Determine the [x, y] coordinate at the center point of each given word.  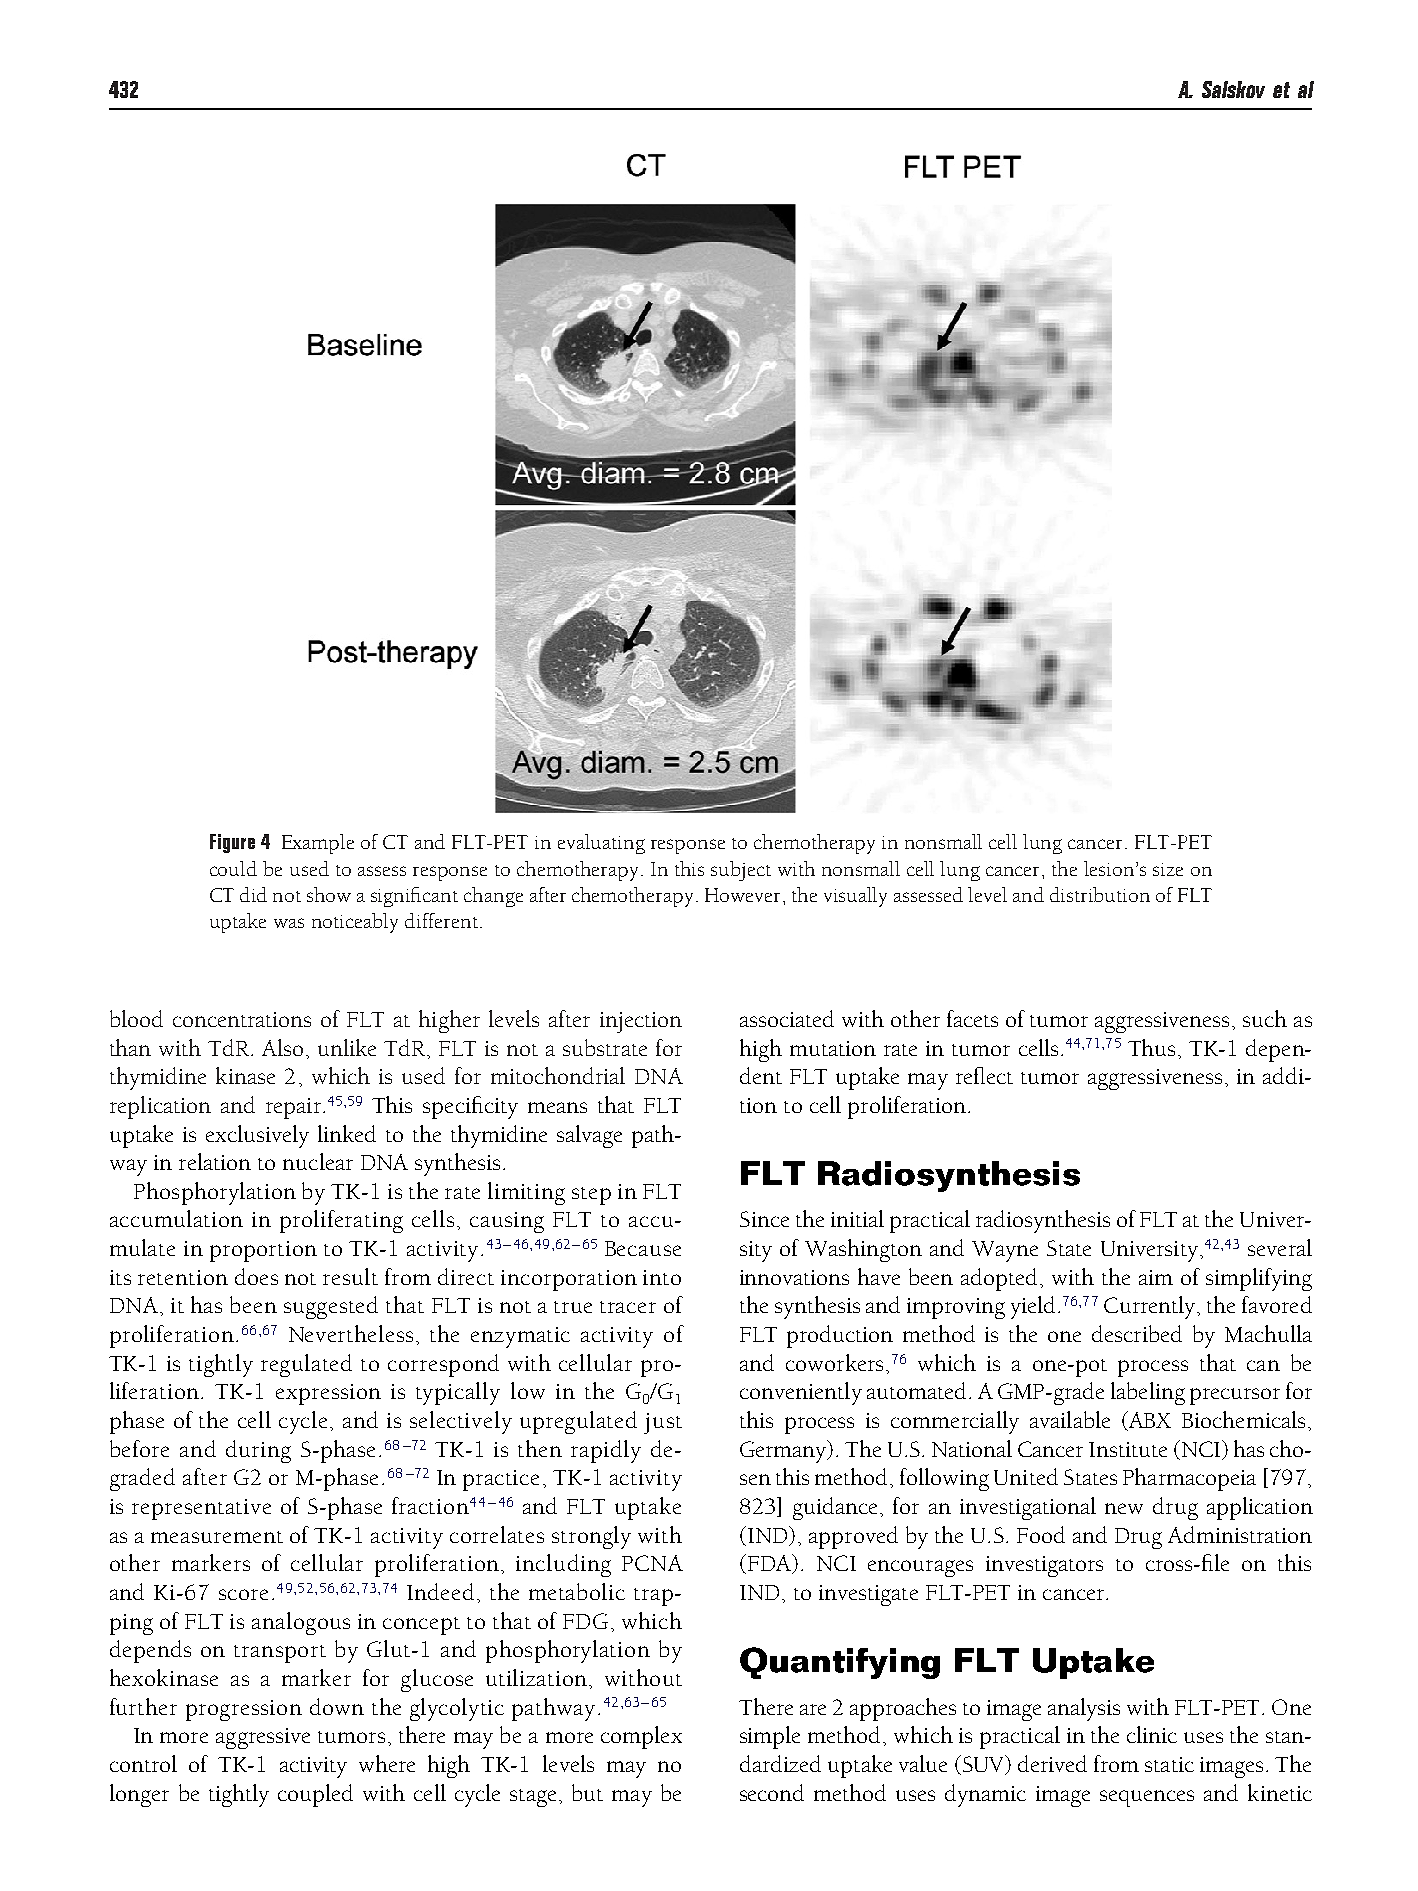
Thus [1151, 1047]
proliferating [341, 1221]
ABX [1149, 1421]
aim [1156, 1277]
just [663, 1423]
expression [328, 1394]
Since [764, 1219]
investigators [1044, 1566]
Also [282, 1047]
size [1168, 869]
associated [787, 1018]
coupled [315, 1795]
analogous [301, 1623]
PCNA [652, 1563]
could [233, 868]
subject [741, 871]
